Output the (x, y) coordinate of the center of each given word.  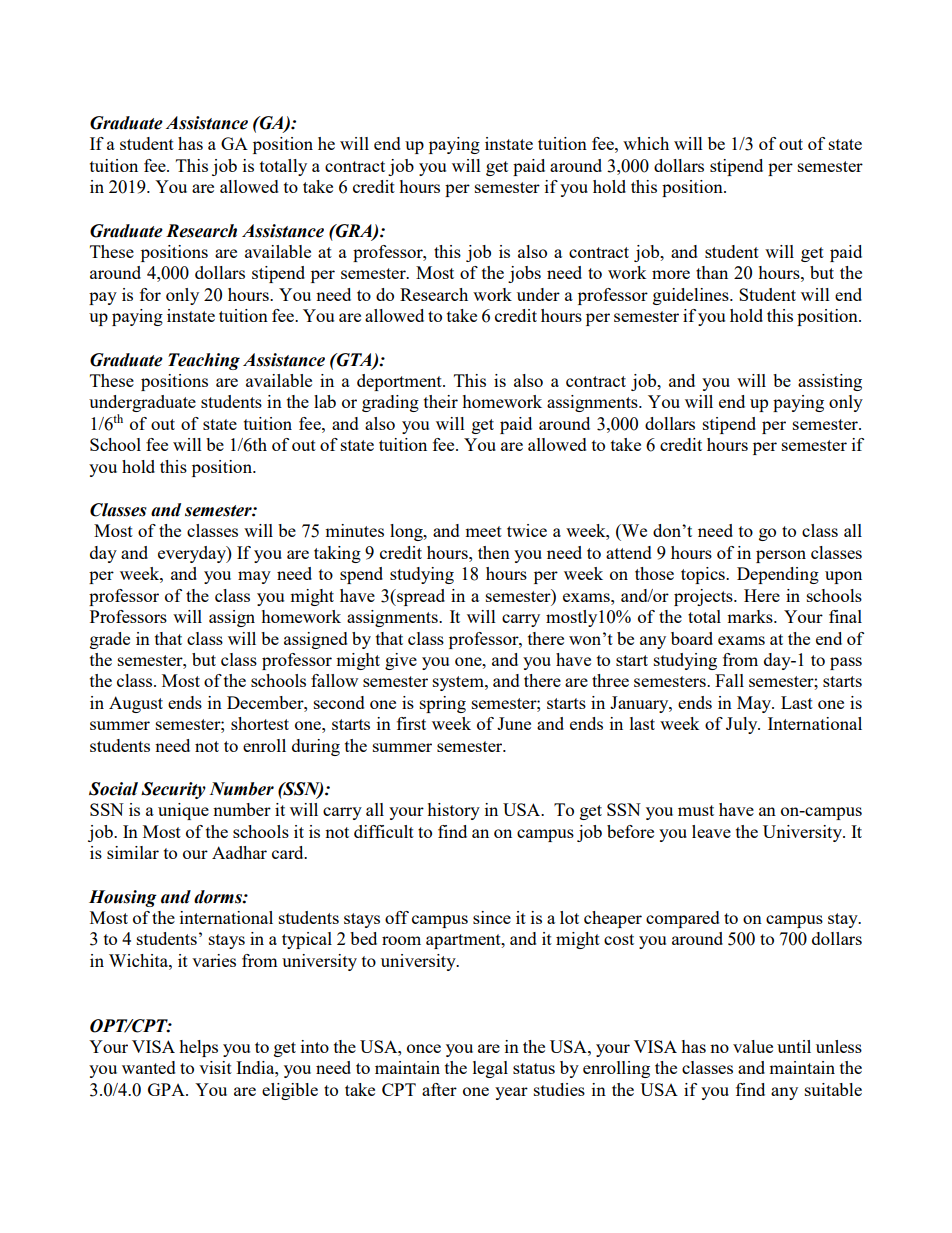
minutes (354, 530)
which (646, 143)
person (781, 556)
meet (483, 531)
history (453, 811)
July (743, 725)
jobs (524, 274)
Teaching (204, 361)
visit (215, 1067)
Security (173, 790)
